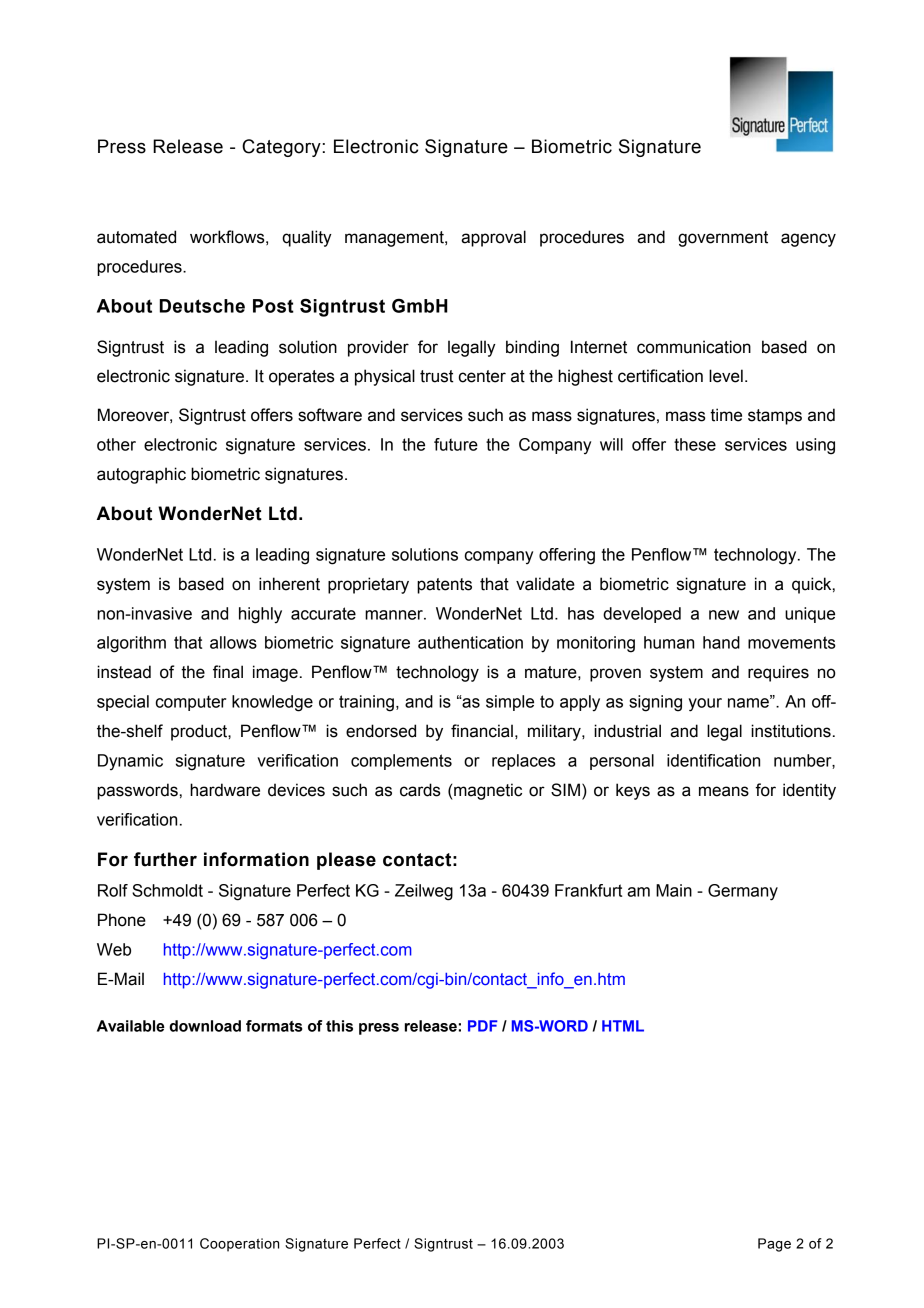 This screenshot has width=924, height=1308. Describe the element at coordinates (723, 239) in the screenshot. I see `government` at that location.
